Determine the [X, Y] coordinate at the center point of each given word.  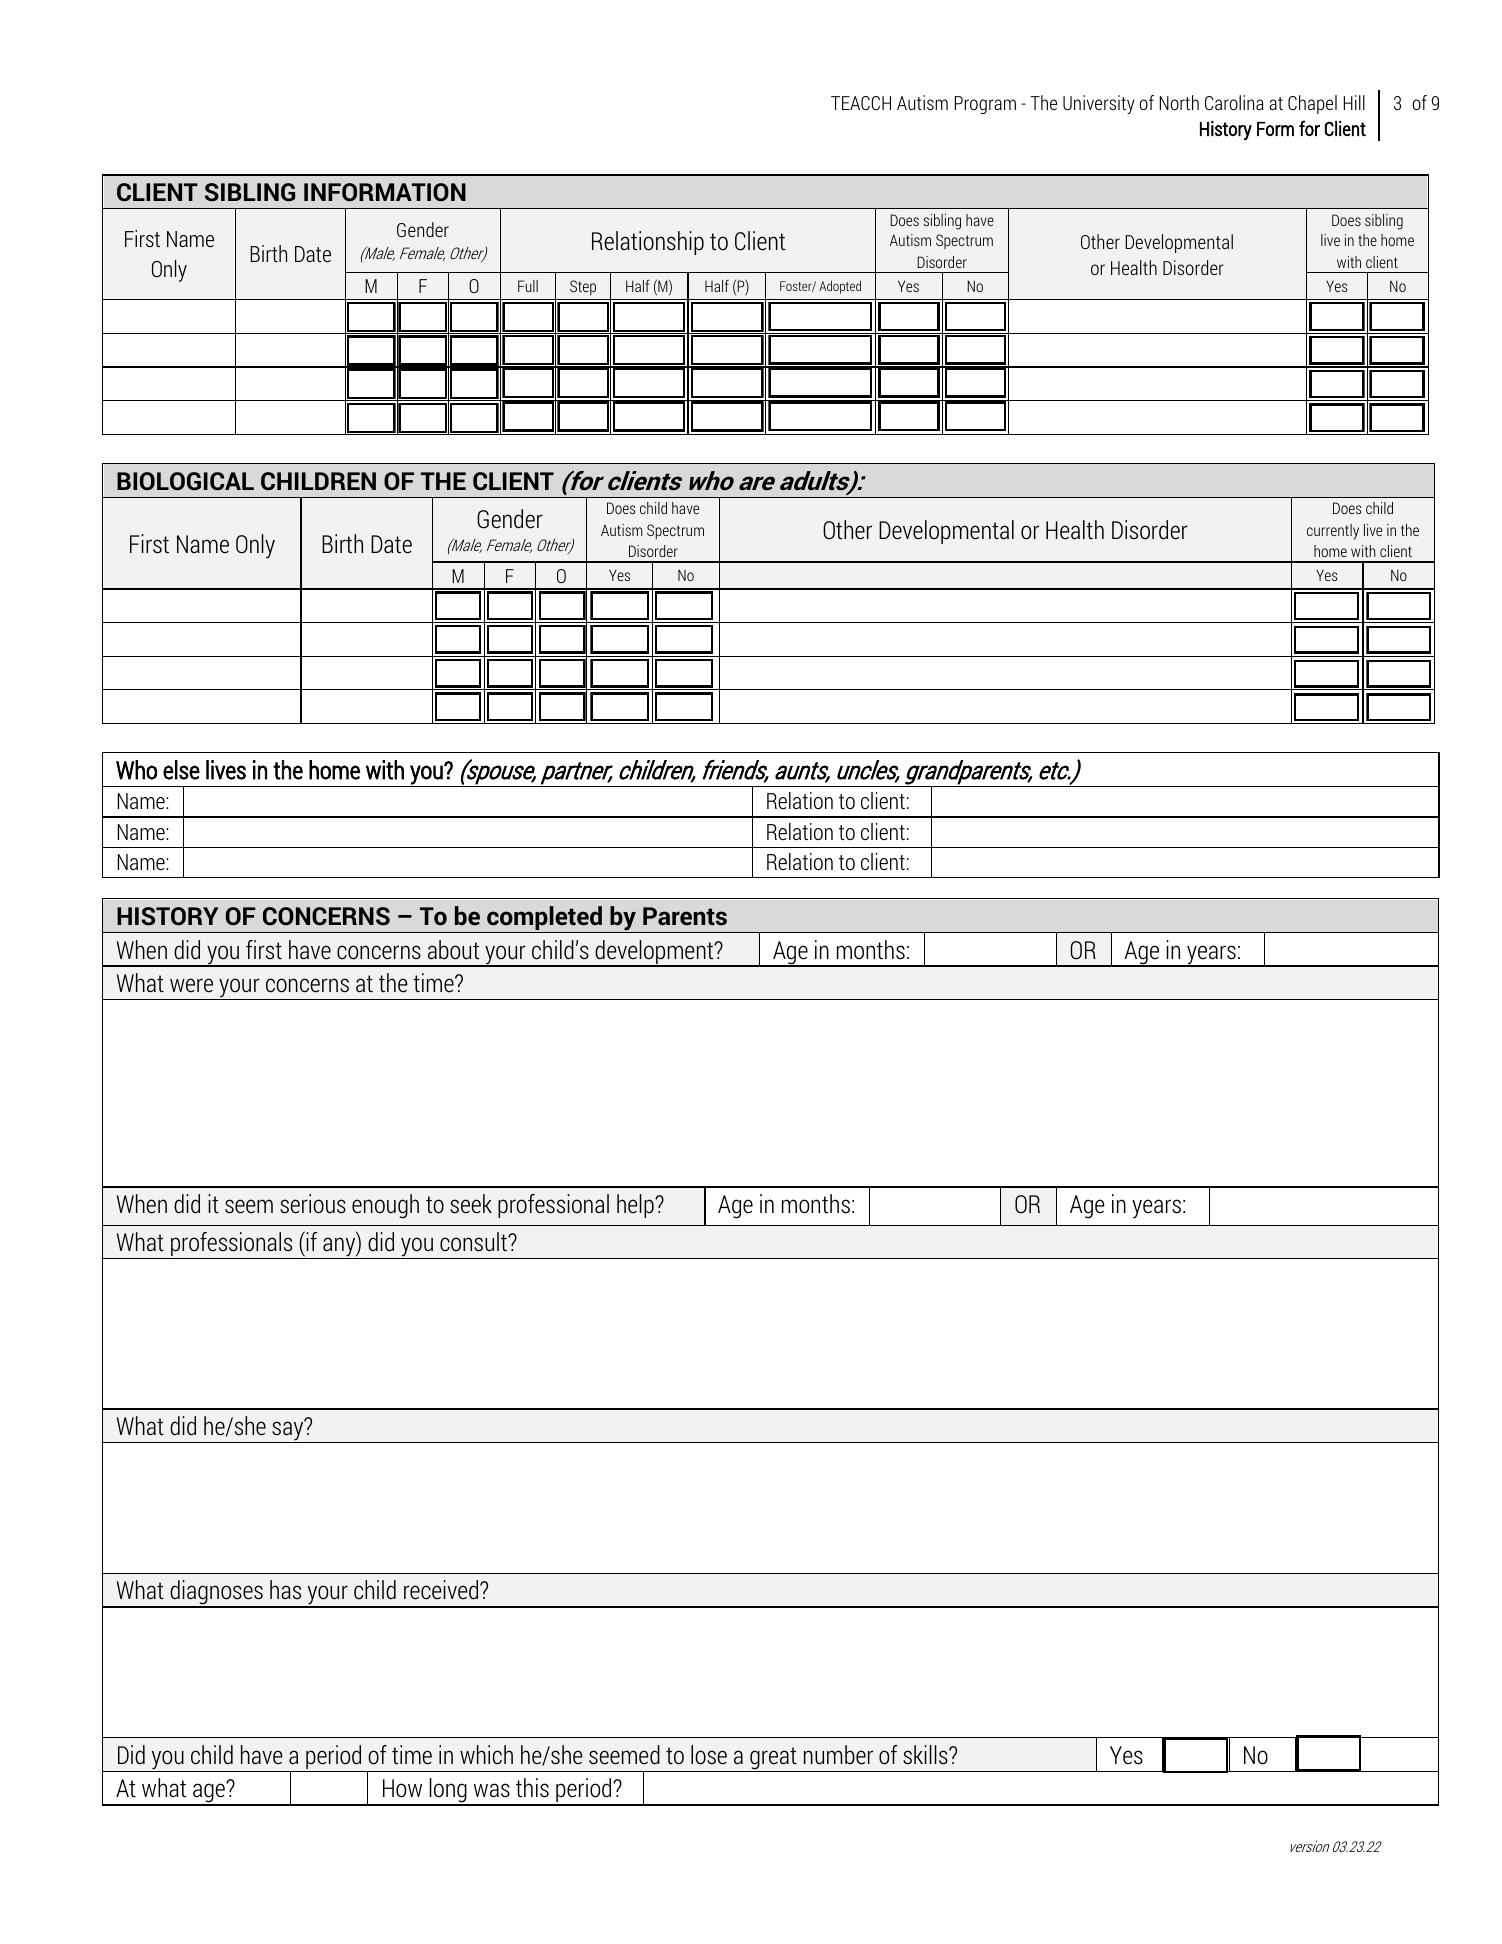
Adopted [840, 287]
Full [528, 286]
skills [926, 1755]
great [773, 1759]
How [402, 1788]
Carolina [1234, 102]
